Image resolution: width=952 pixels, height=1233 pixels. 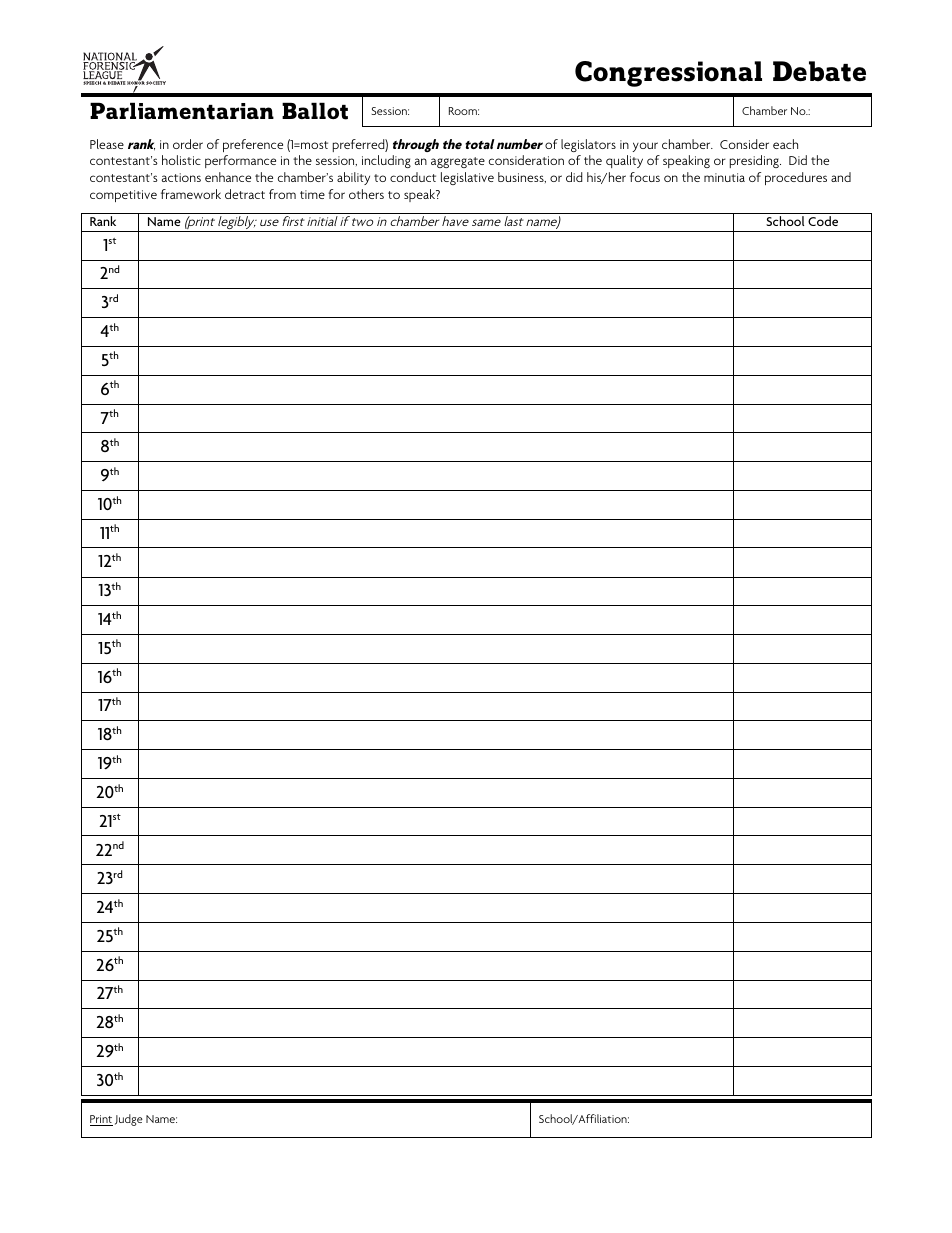 I want to click on each, so click(x=785, y=144).
